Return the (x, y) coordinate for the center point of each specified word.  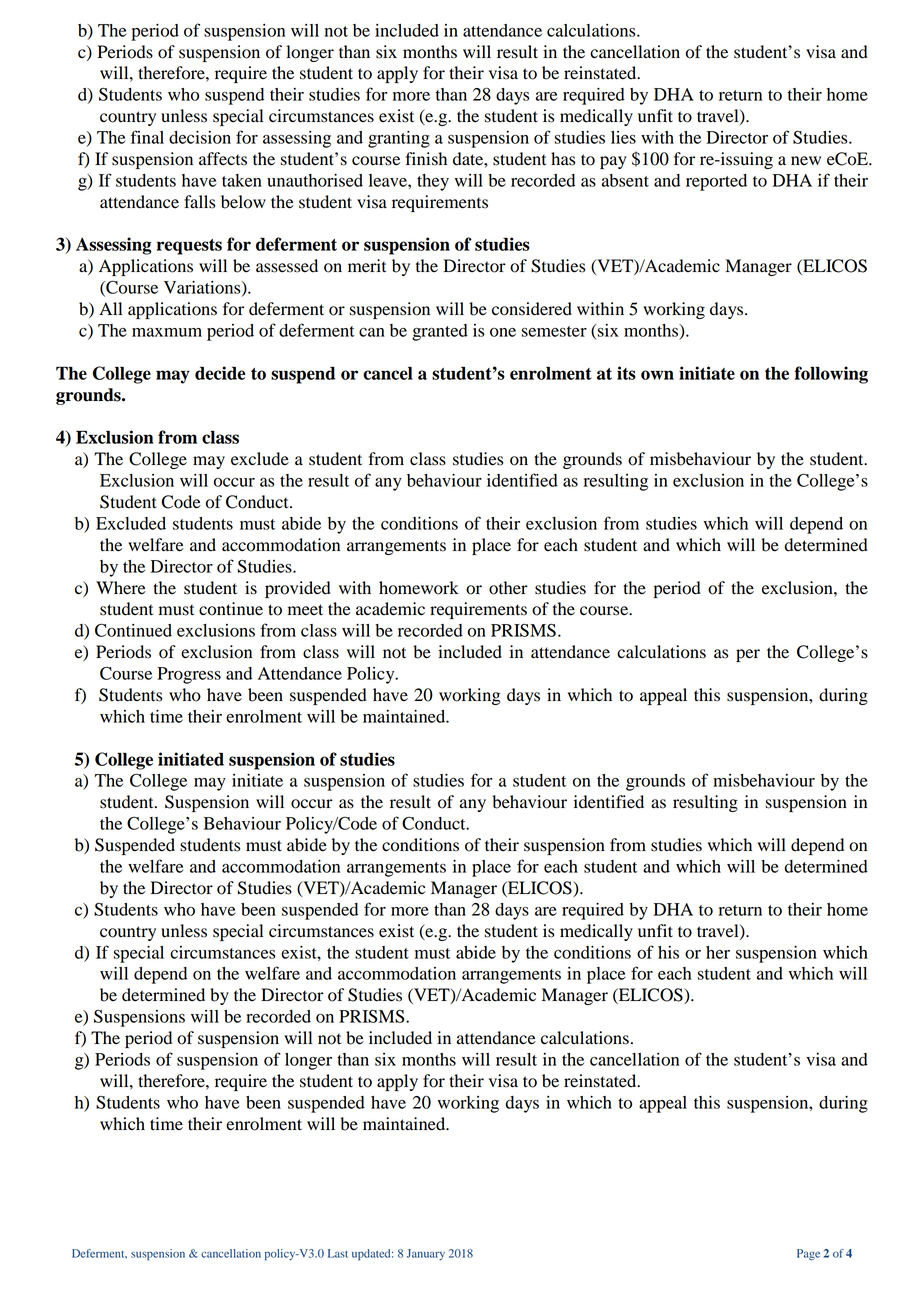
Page (808, 1255)
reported (716, 182)
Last (338, 1253)
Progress (189, 675)
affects (223, 159)
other (508, 588)
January (426, 1254)
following (831, 375)
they (433, 182)
